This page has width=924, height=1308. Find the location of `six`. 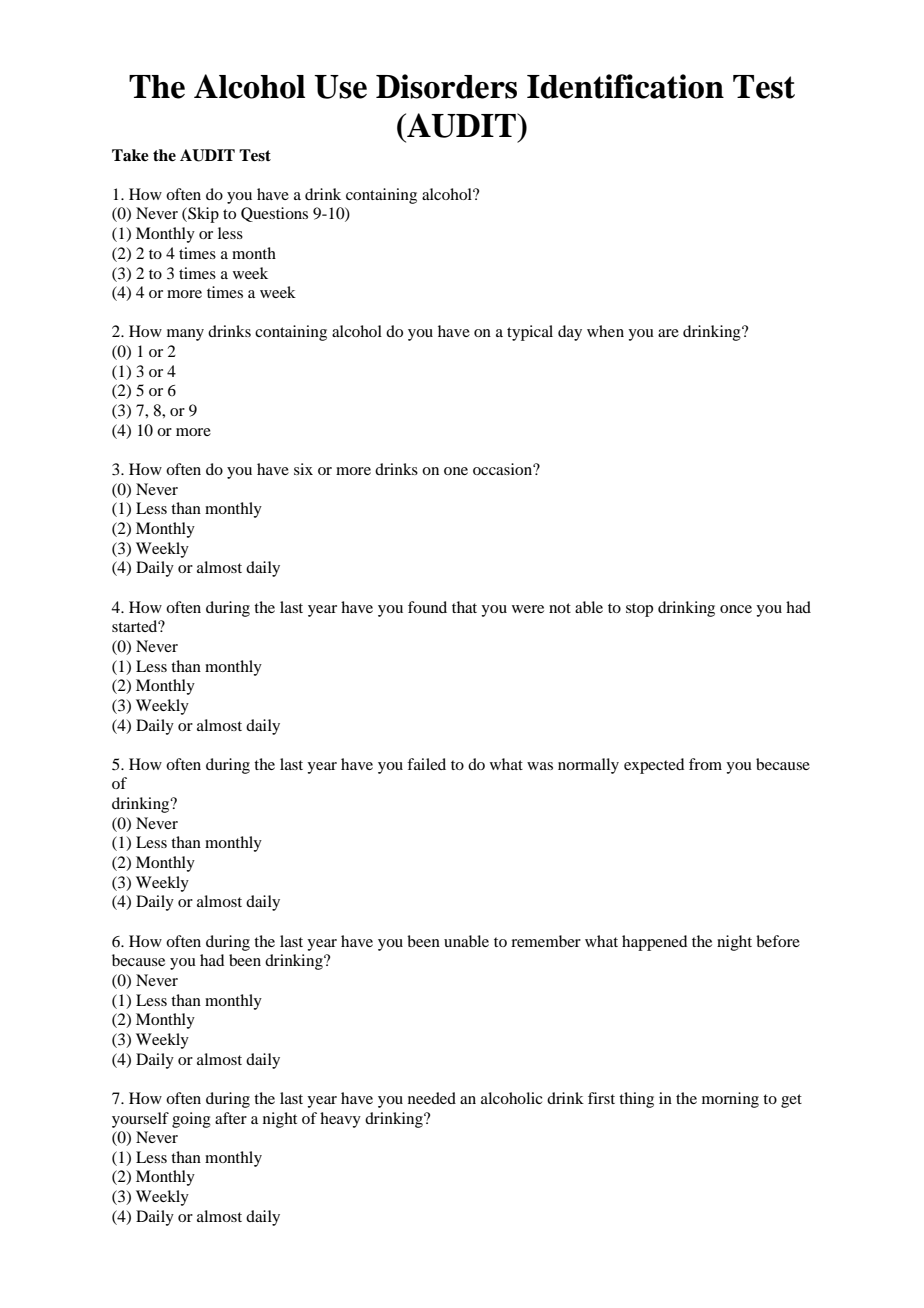

six is located at coordinates (303, 469).
